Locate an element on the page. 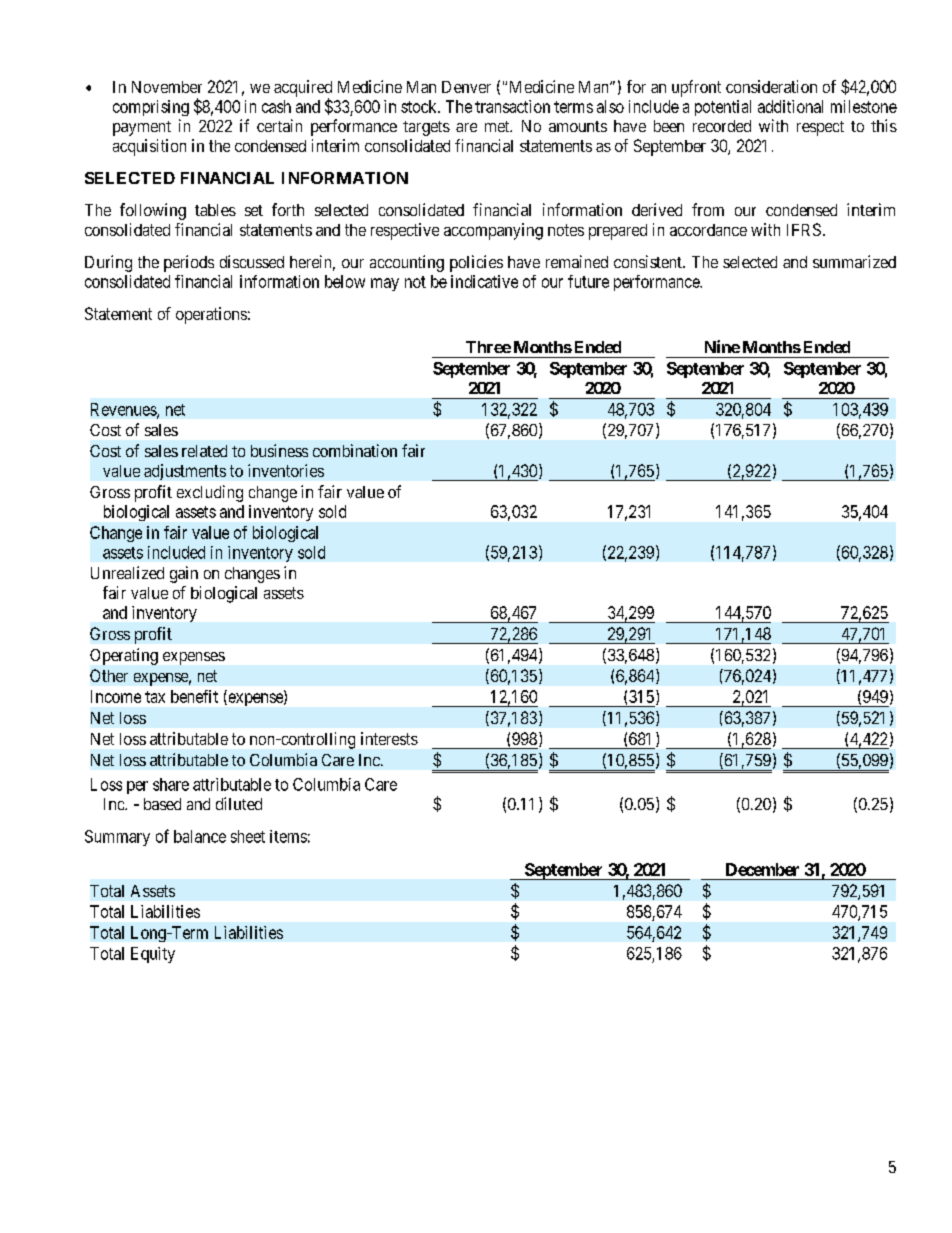  excluding is located at coordinates (210, 493).
